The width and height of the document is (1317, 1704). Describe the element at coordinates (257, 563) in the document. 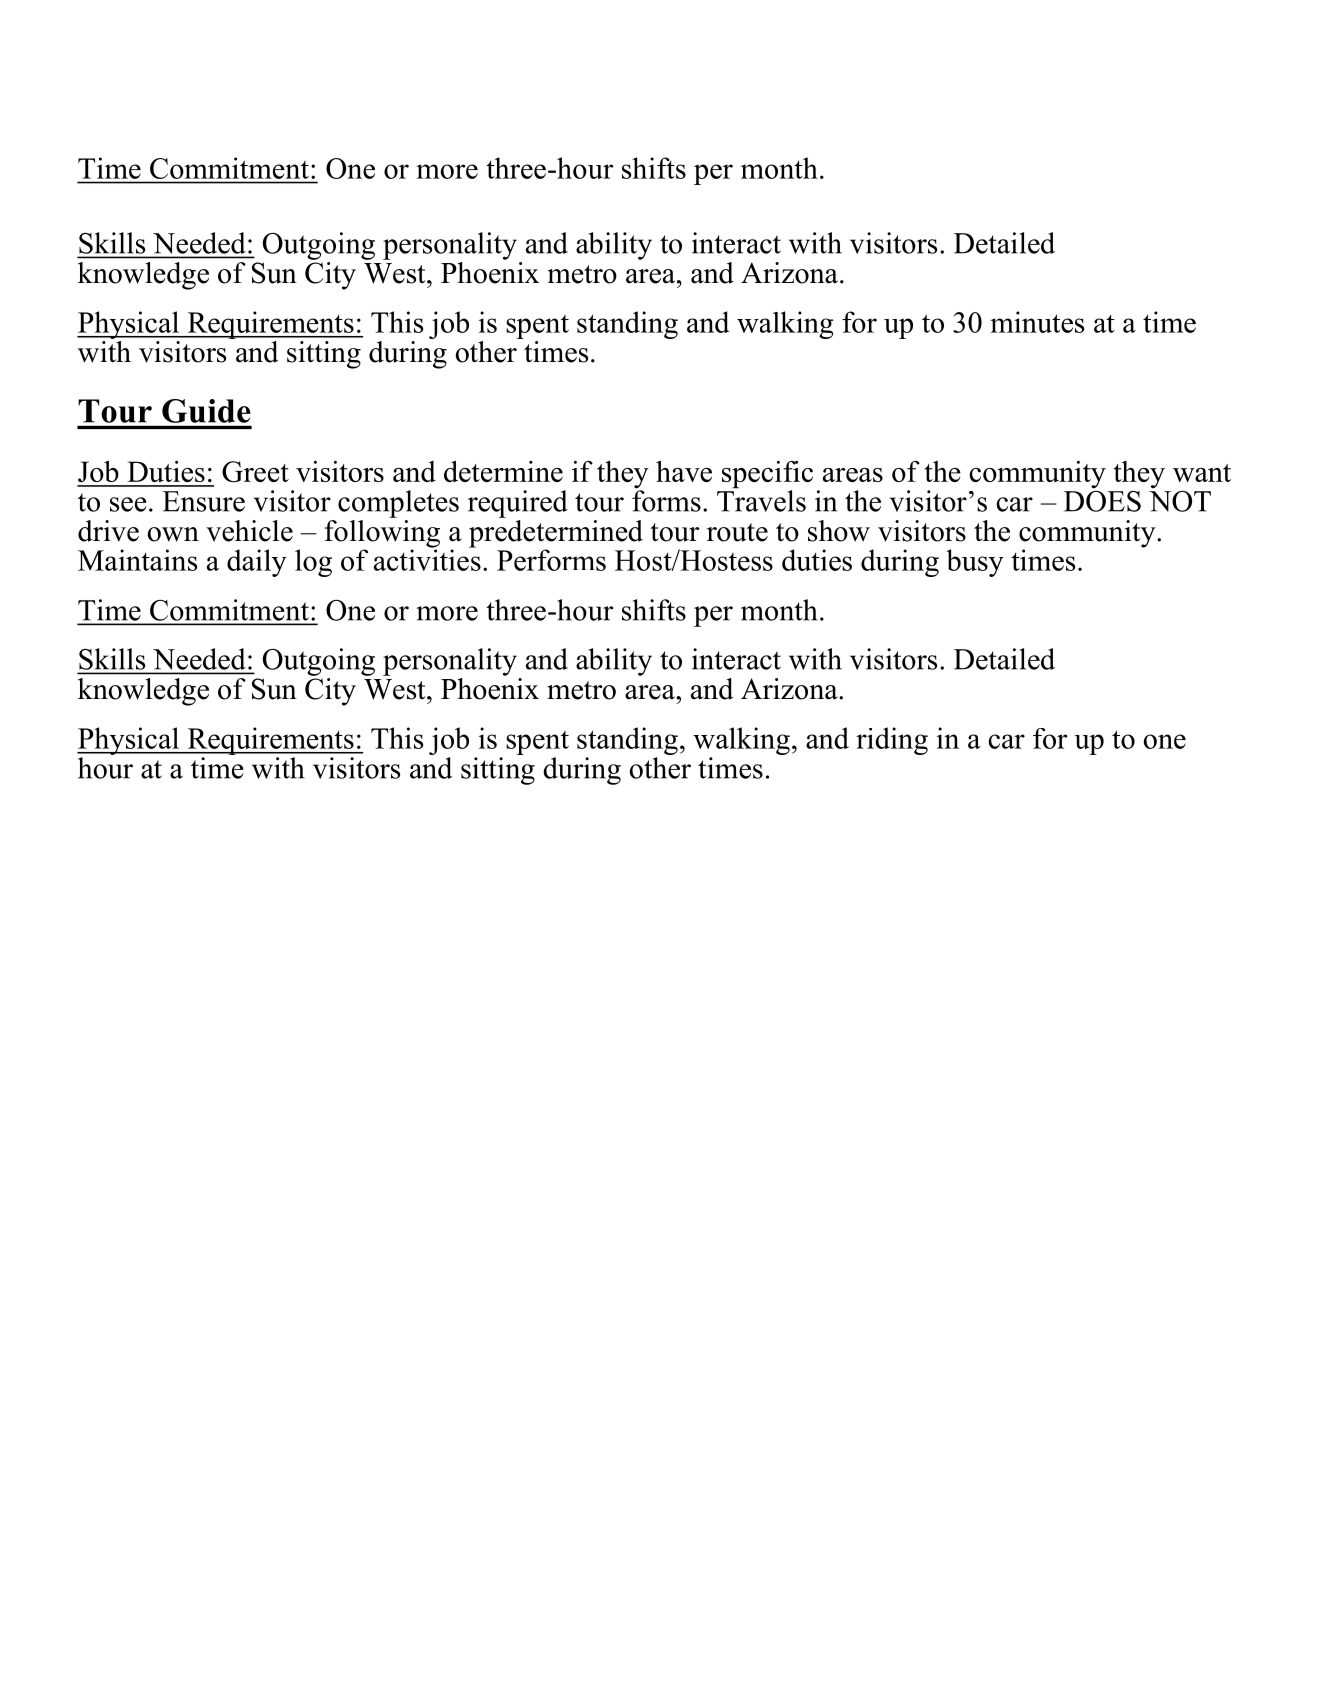

I see `daily` at that location.
